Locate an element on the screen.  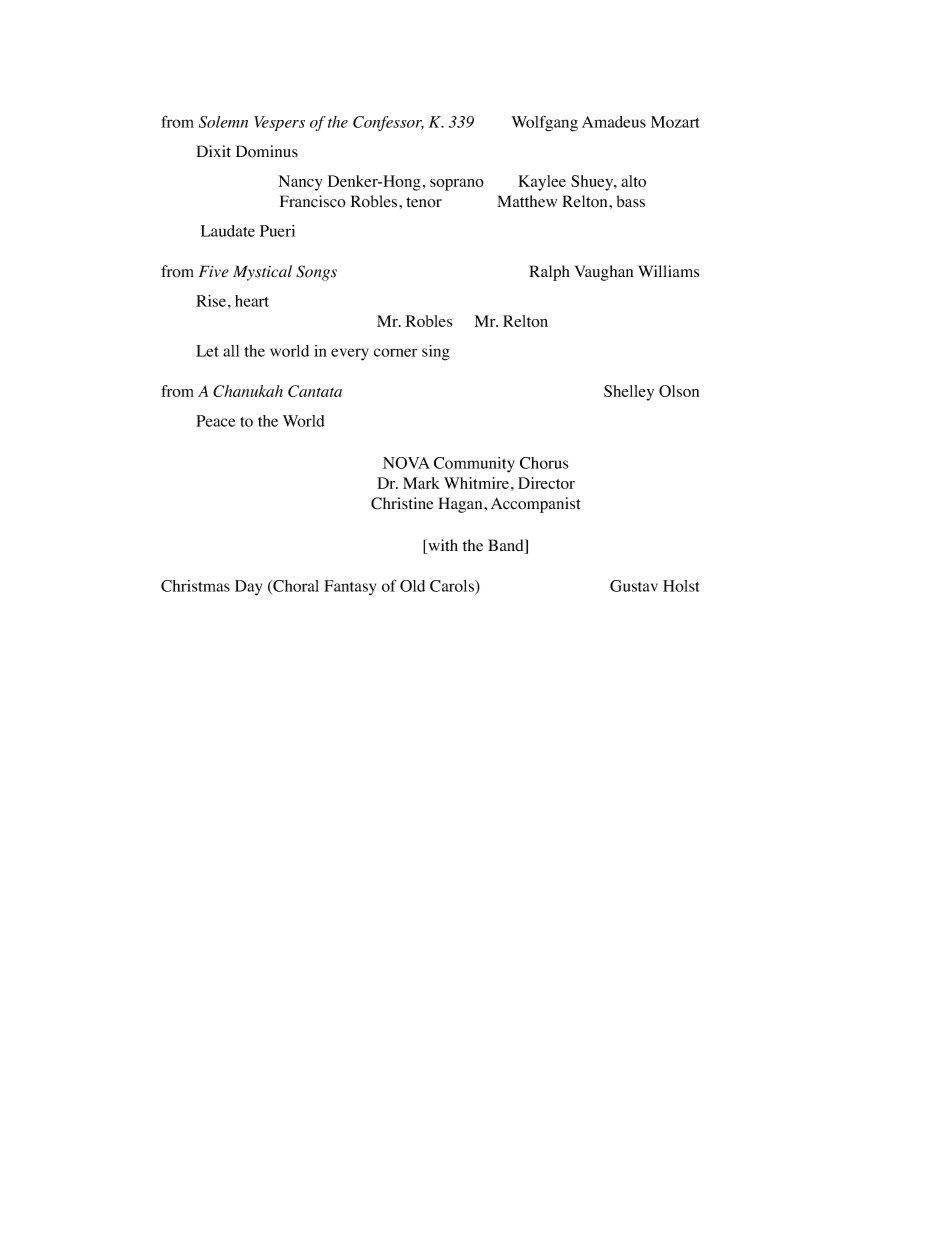
Confessor is located at coordinates (388, 123).
